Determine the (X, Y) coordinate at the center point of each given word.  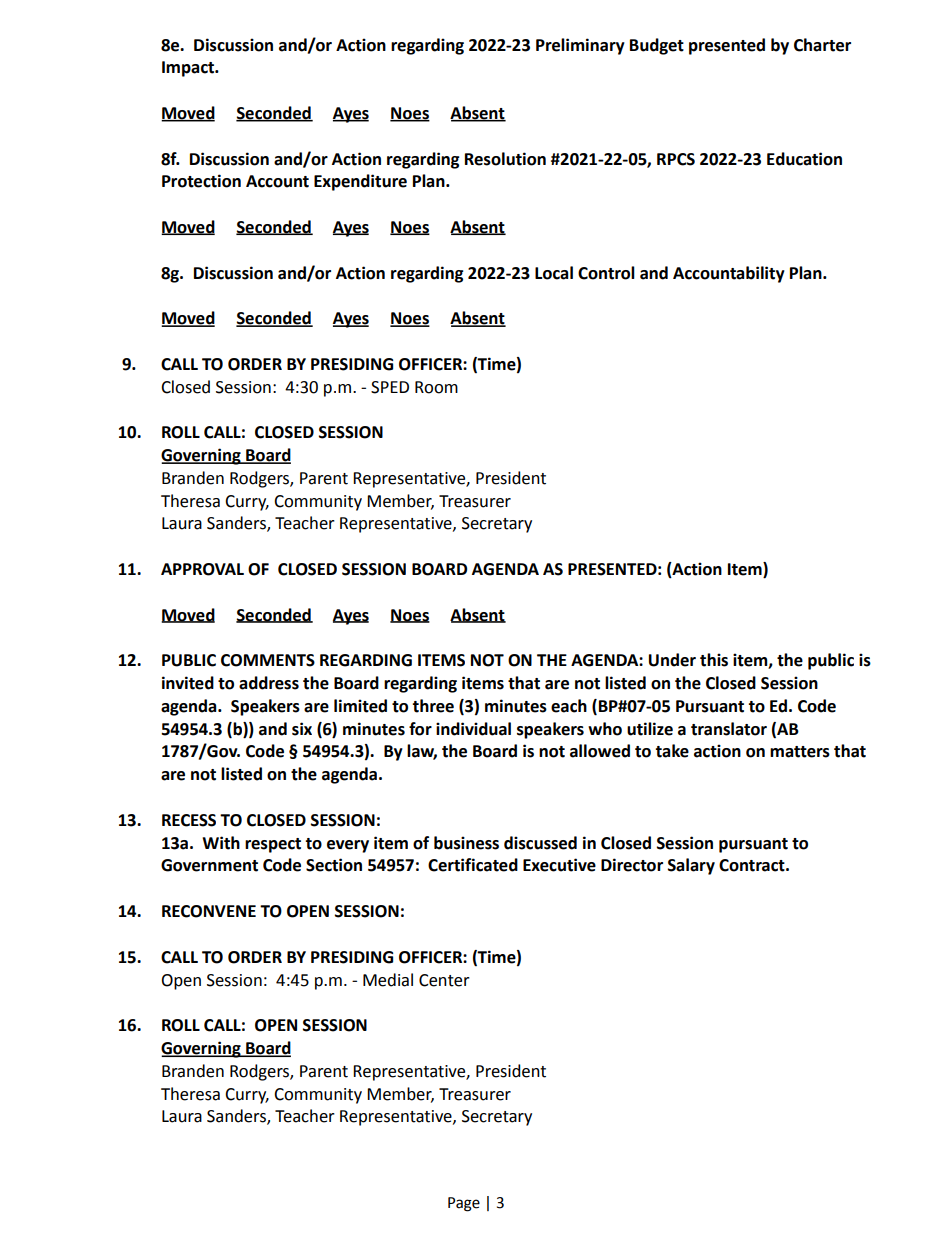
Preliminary (580, 46)
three (433, 706)
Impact (189, 69)
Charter (822, 45)
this (714, 660)
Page (464, 1204)
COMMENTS (268, 660)
